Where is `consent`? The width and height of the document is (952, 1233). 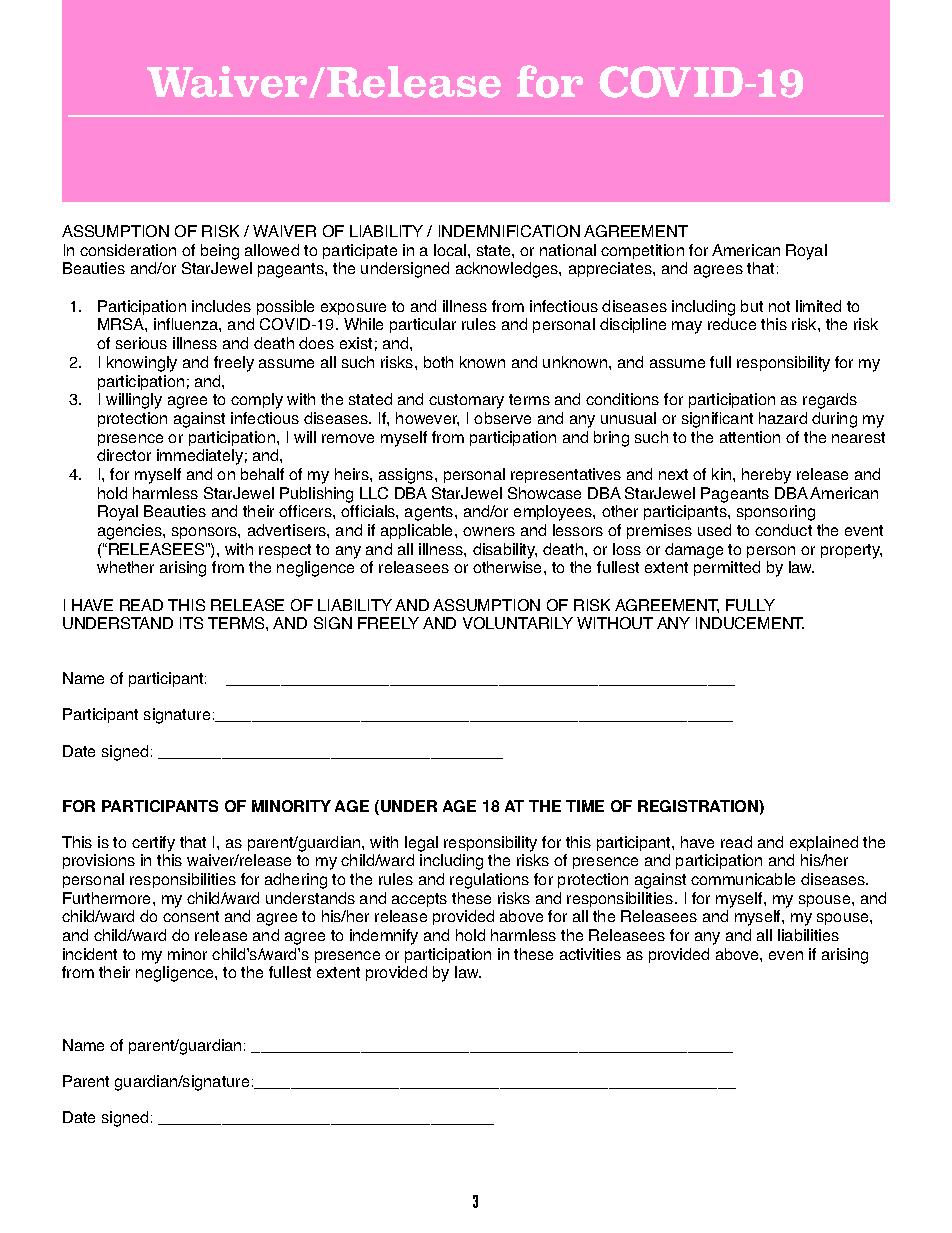
consent is located at coordinates (191, 916).
